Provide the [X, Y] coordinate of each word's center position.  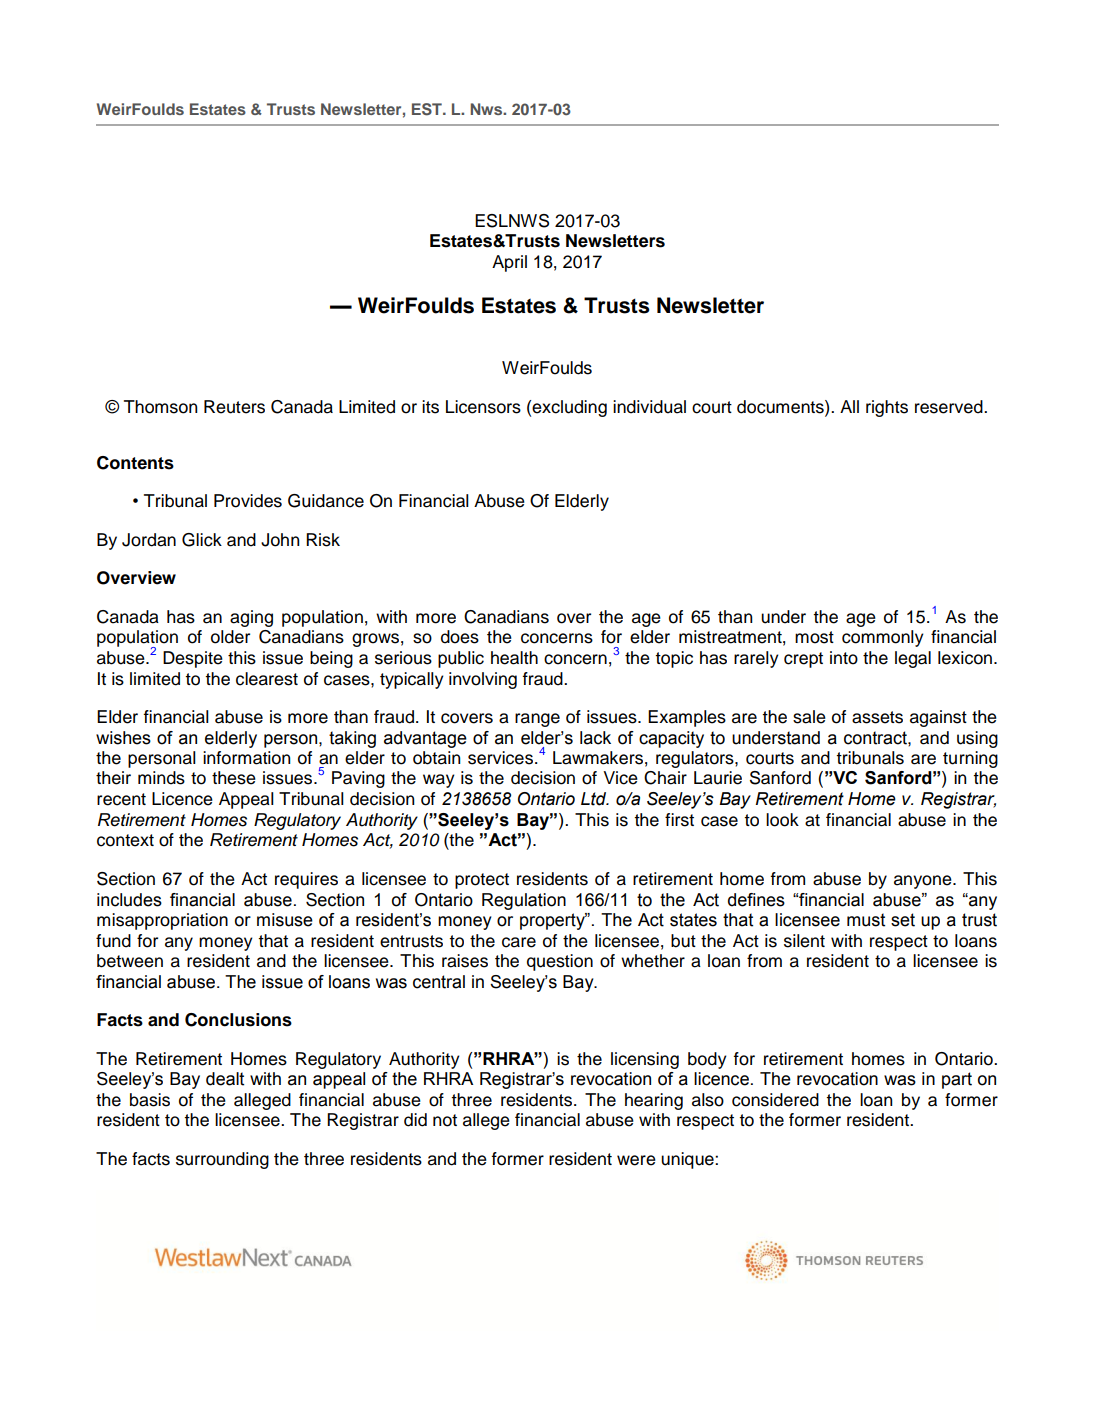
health [514, 658]
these [234, 778]
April [509, 263]
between [130, 961]
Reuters [234, 407]
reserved [950, 407]
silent [804, 941]
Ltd [595, 799]
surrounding [222, 1160]
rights [887, 408]
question [560, 962]
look [782, 820]
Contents [135, 463]
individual [649, 407]
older [230, 637]
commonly [883, 638]
